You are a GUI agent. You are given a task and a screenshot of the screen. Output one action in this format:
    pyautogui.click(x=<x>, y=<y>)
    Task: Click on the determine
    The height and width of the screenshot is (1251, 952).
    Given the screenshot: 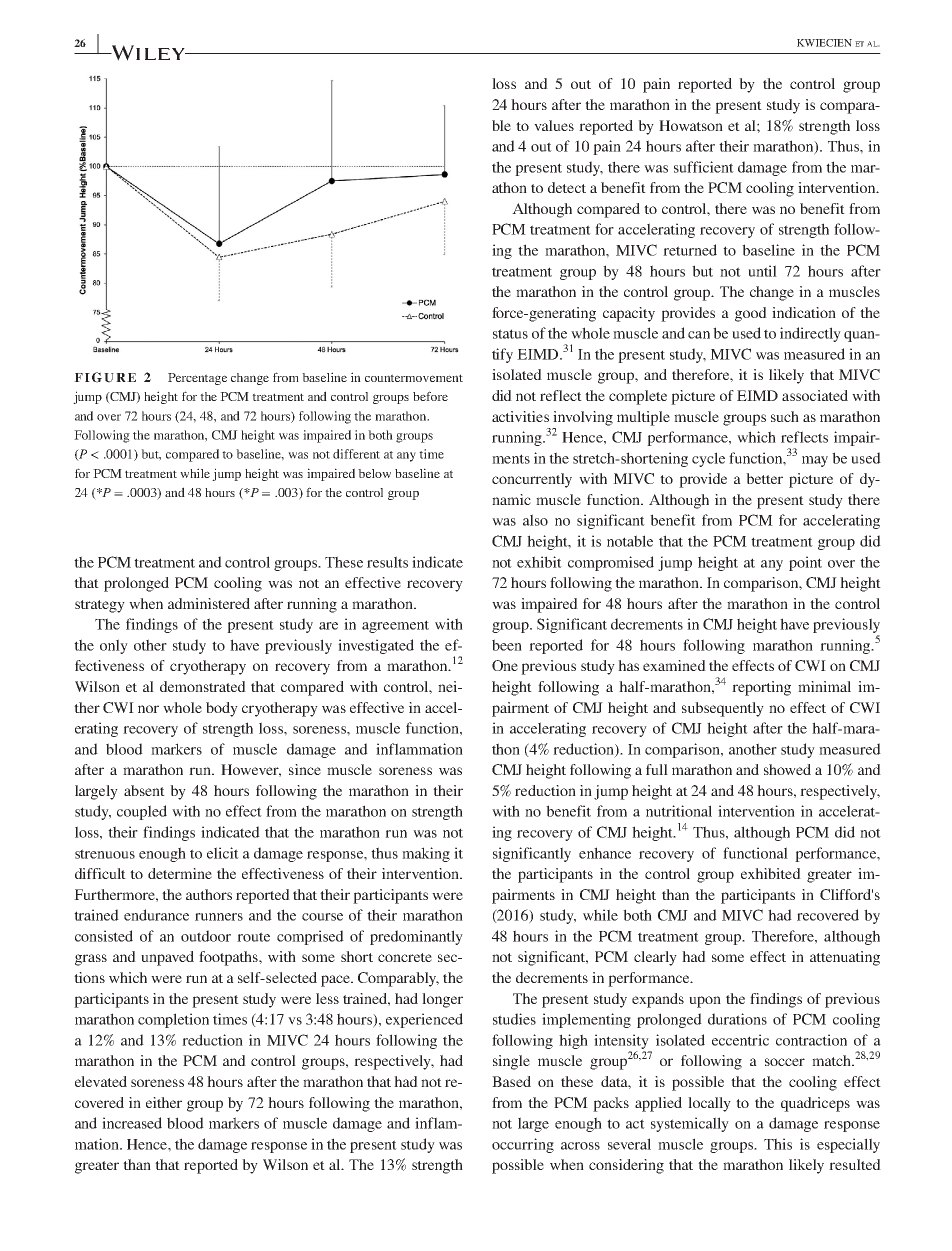 What is the action you would take?
    pyautogui.click(x=180, y=873)
